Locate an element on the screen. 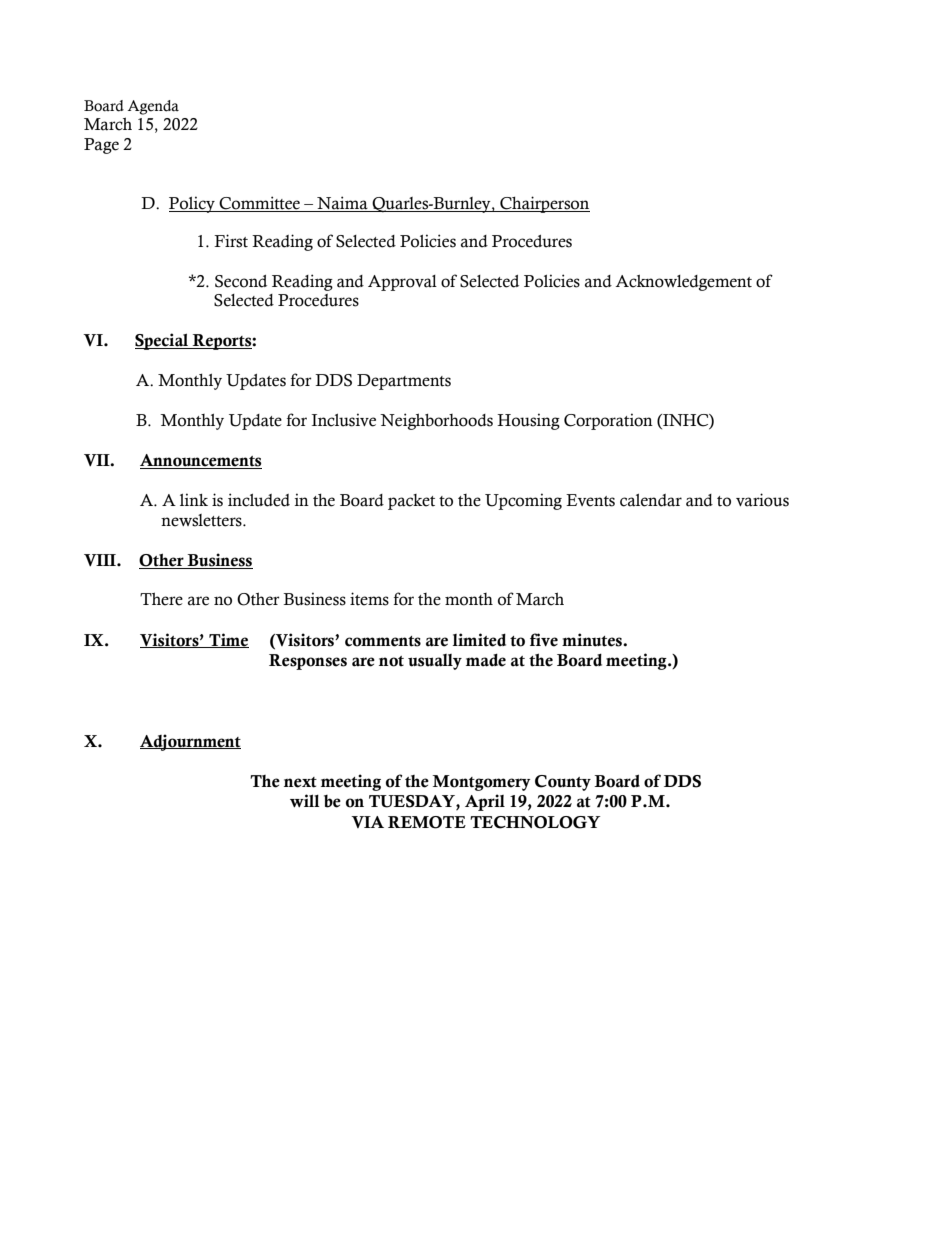  Approval is located at coordinates (402, 283).
